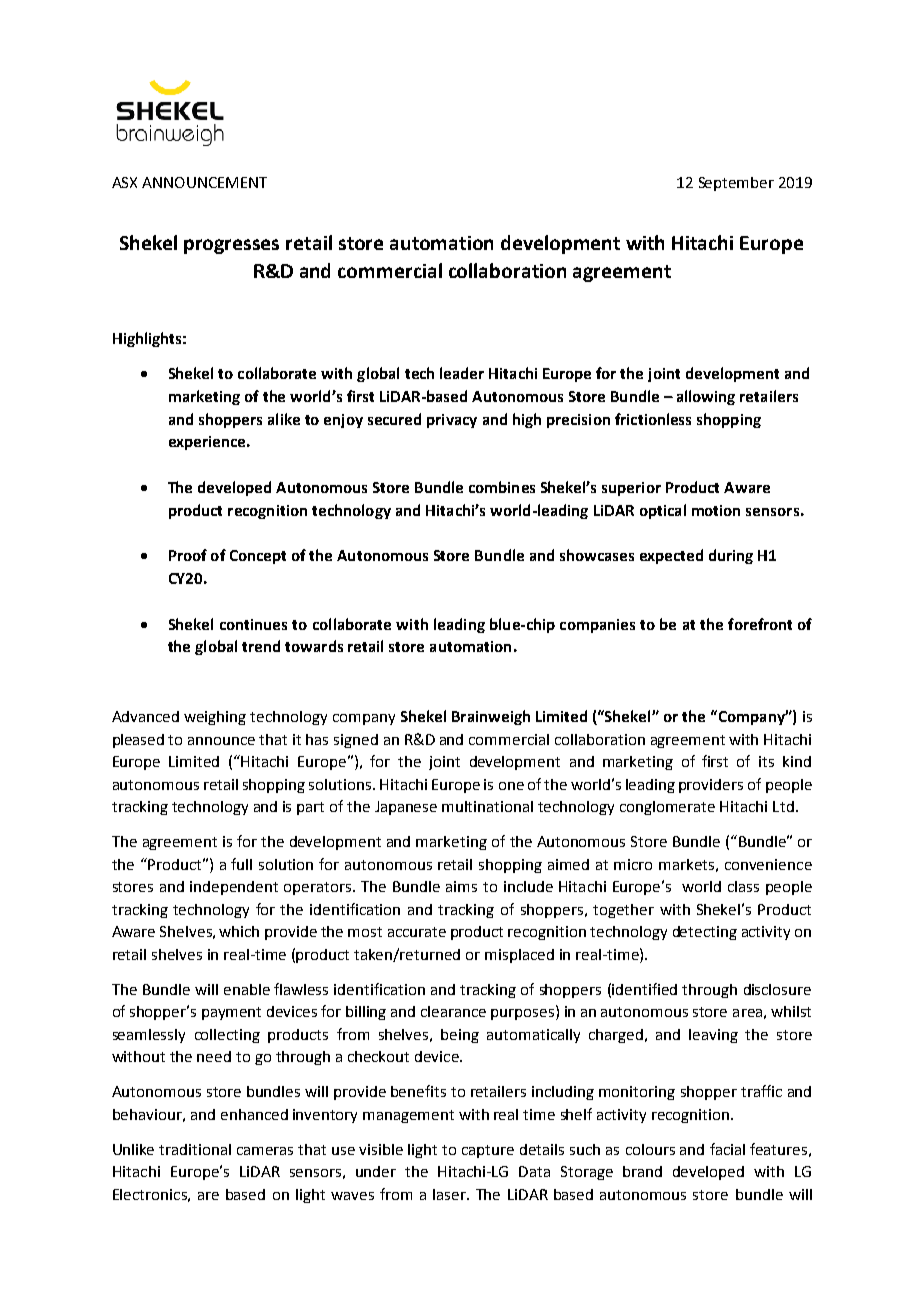 The height and width of the page is (1308, 924). I want to click on detecting, so click(705, 933).
